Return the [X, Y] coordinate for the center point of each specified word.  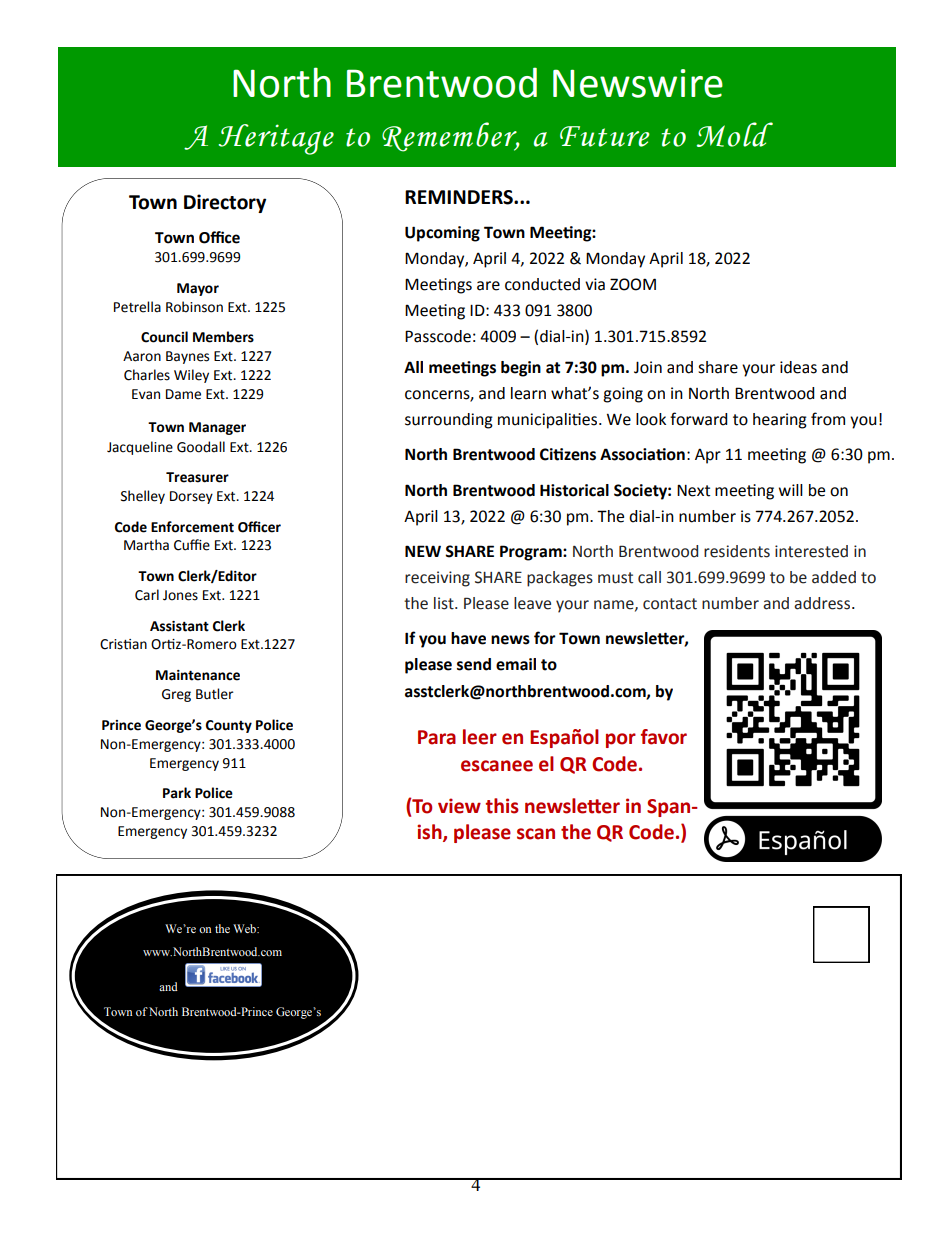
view [459, 806]
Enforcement [192, 527]
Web [246, 928]
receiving [437, 579]
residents [737, 551]
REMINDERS [460, 197]
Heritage [276, 139]
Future [605, 136]
